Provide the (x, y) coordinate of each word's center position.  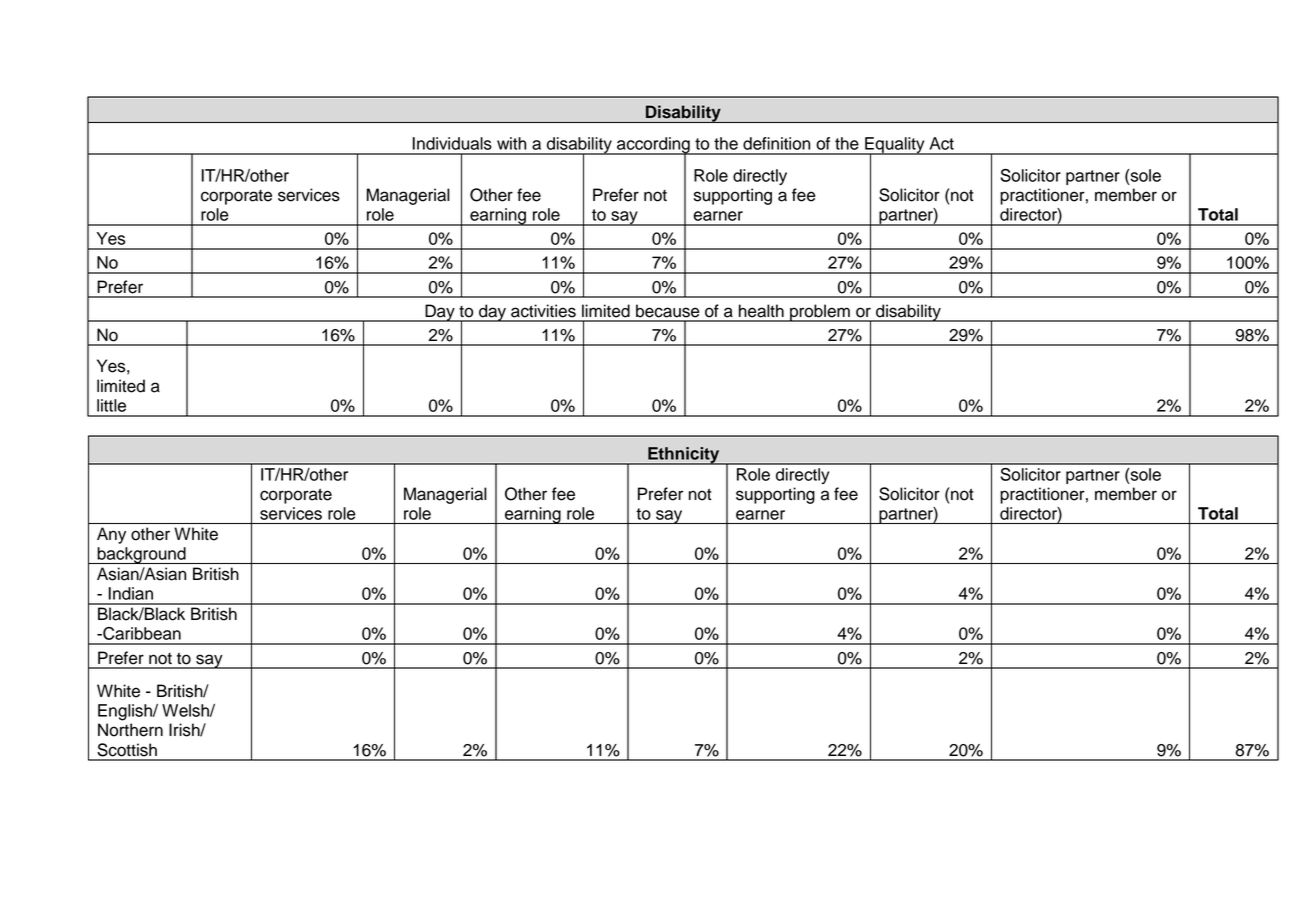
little (111, 405)
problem (820, 313)
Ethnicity (684, 456)
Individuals (452, 143)
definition (776, 143)
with (511, 143)
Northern (130, 730)
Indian (131, 593)
